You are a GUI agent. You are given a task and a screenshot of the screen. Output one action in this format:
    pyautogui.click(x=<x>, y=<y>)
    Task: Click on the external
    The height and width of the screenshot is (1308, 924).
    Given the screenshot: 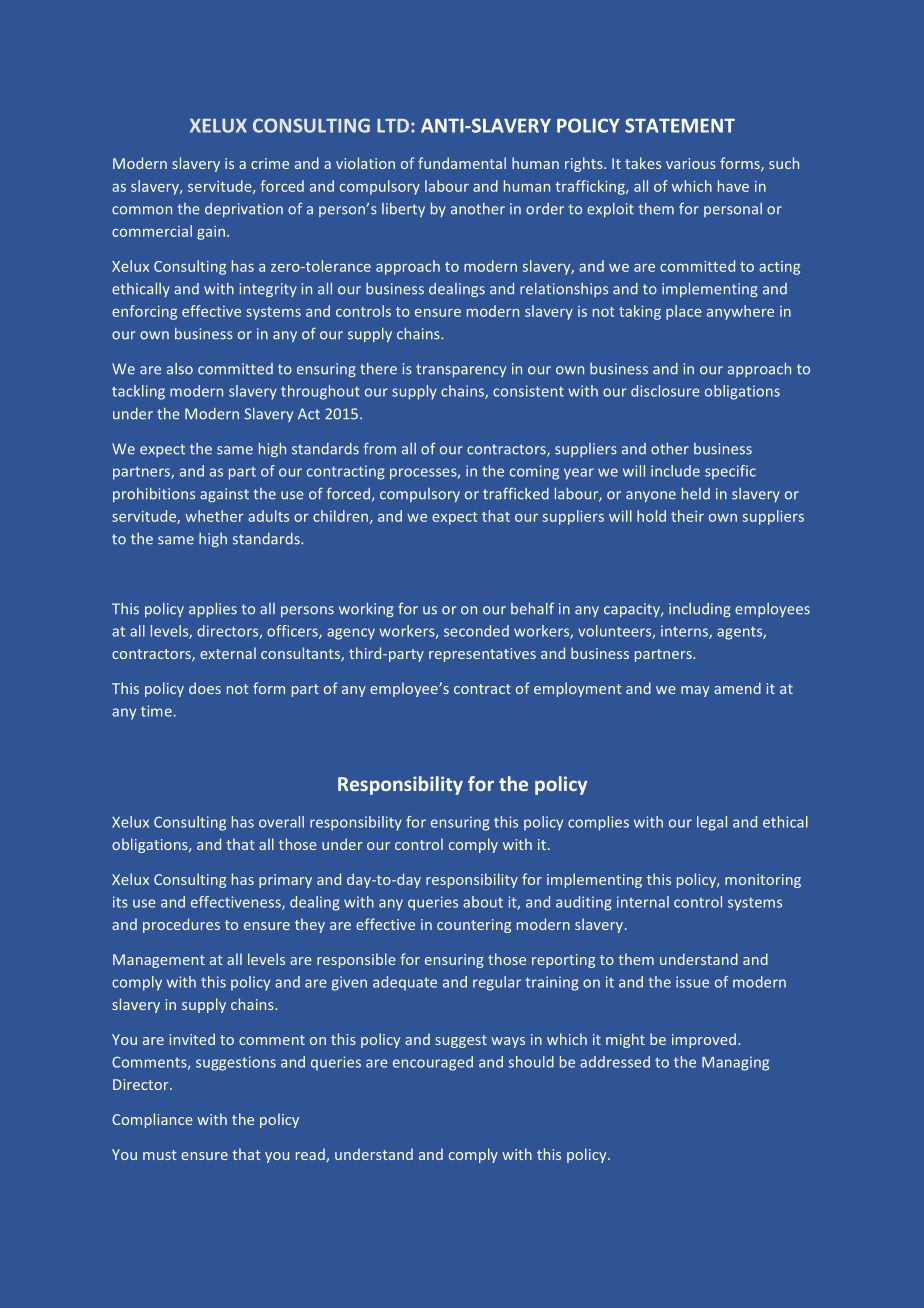 What is the action you would take?
    pyautogui.click(x=228, y=653)
